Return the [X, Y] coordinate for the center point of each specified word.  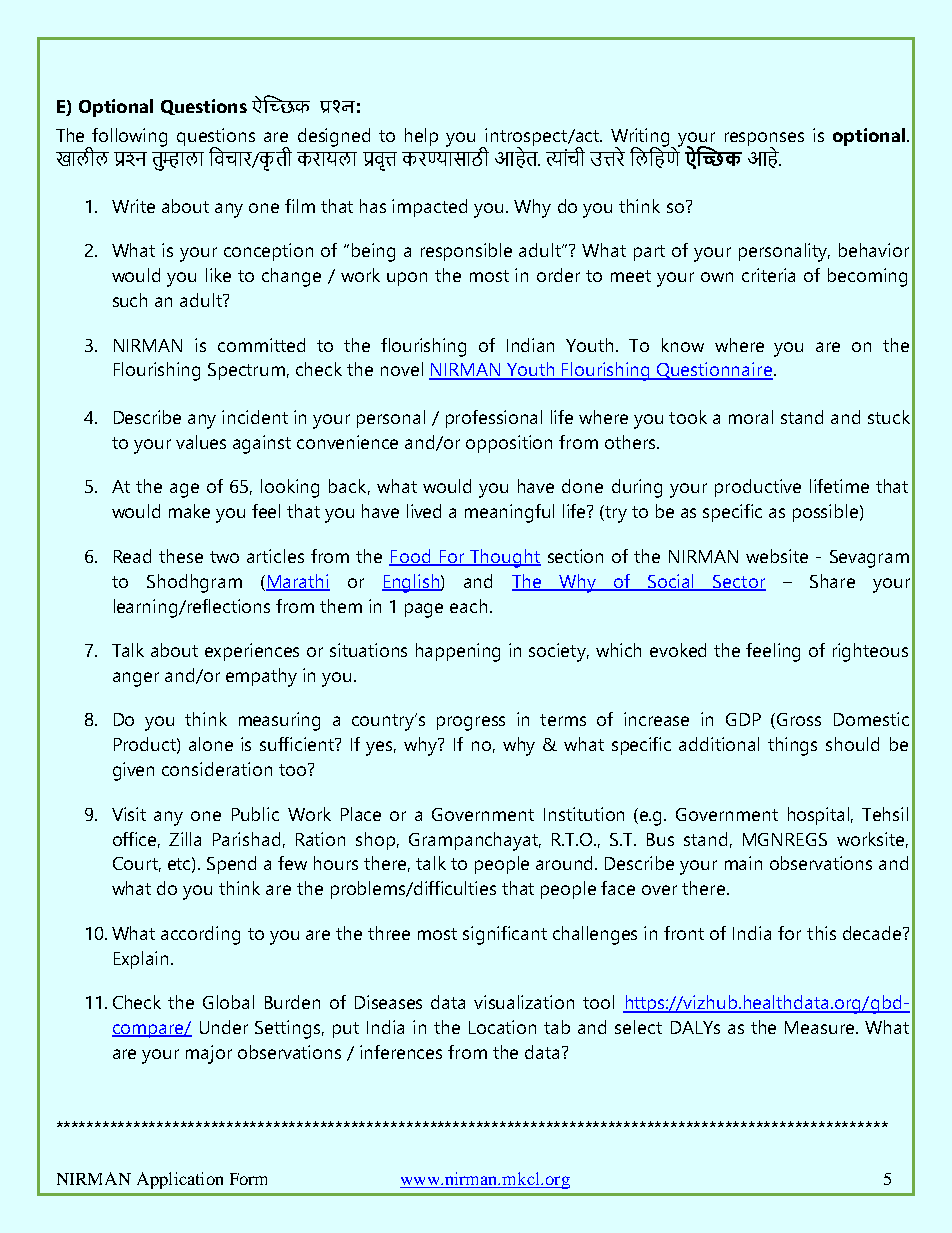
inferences [401, 1052]
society [559, 652]
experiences [252, 652]
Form [248, 1179]
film [300, 206]
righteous [870, 652]
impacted [429, 208]
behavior [874, 250]
